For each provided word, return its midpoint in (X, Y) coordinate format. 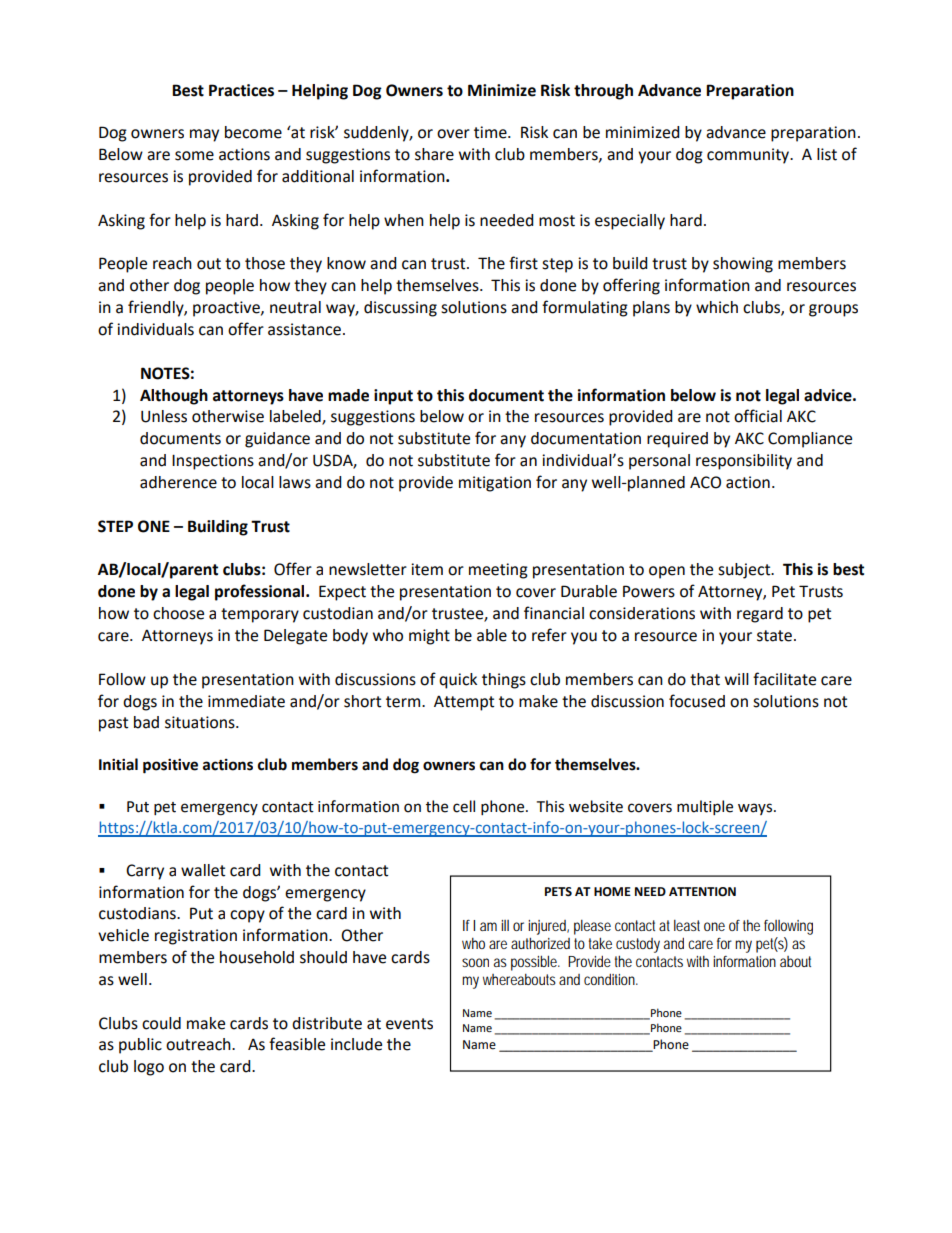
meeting (498, 571)
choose (178, 613)
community (749, 156)
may (204, 135)
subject (745, 571)
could (161, 1023)
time (491, 132)
